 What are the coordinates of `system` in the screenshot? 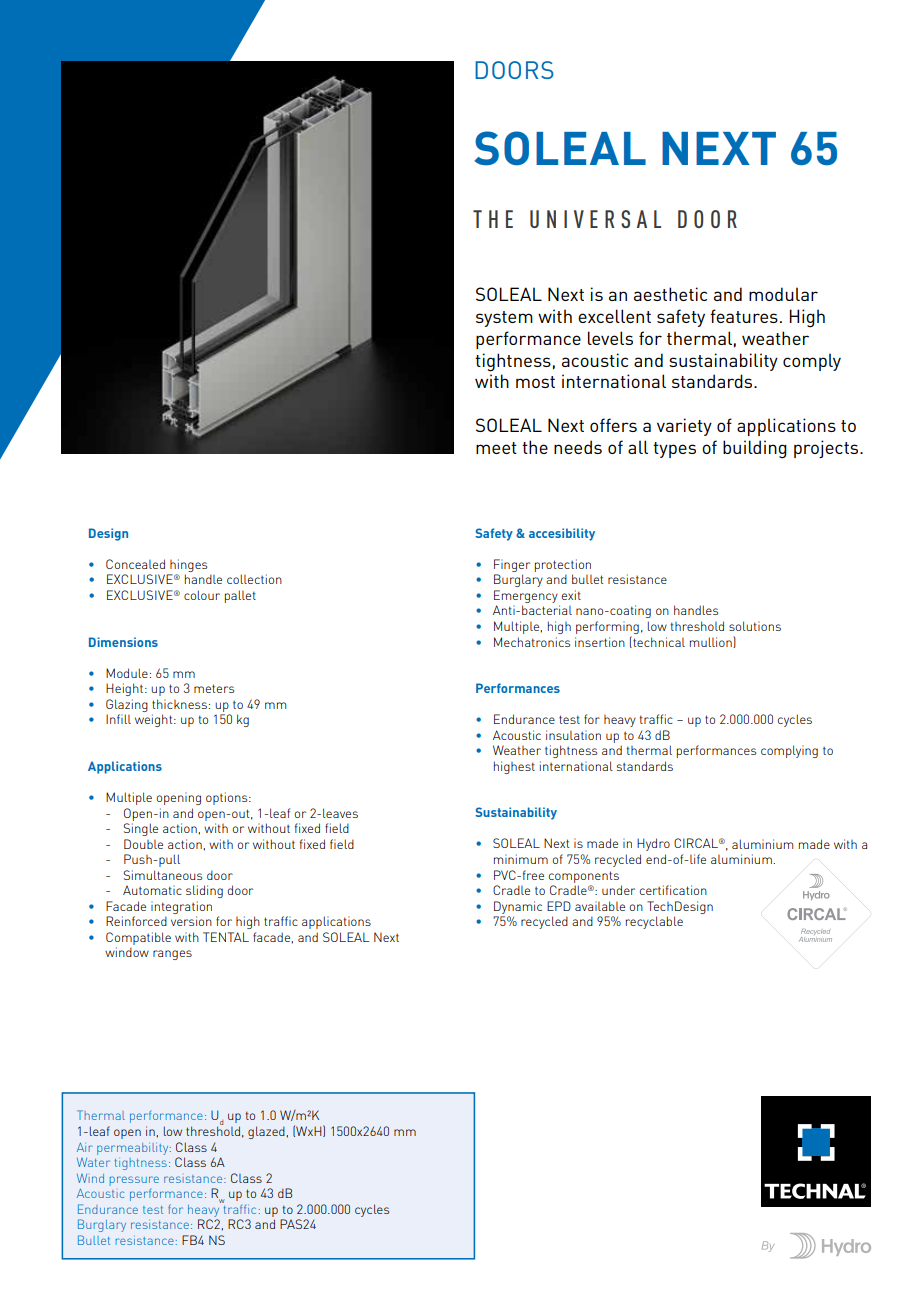 It's located at (504, 319).
